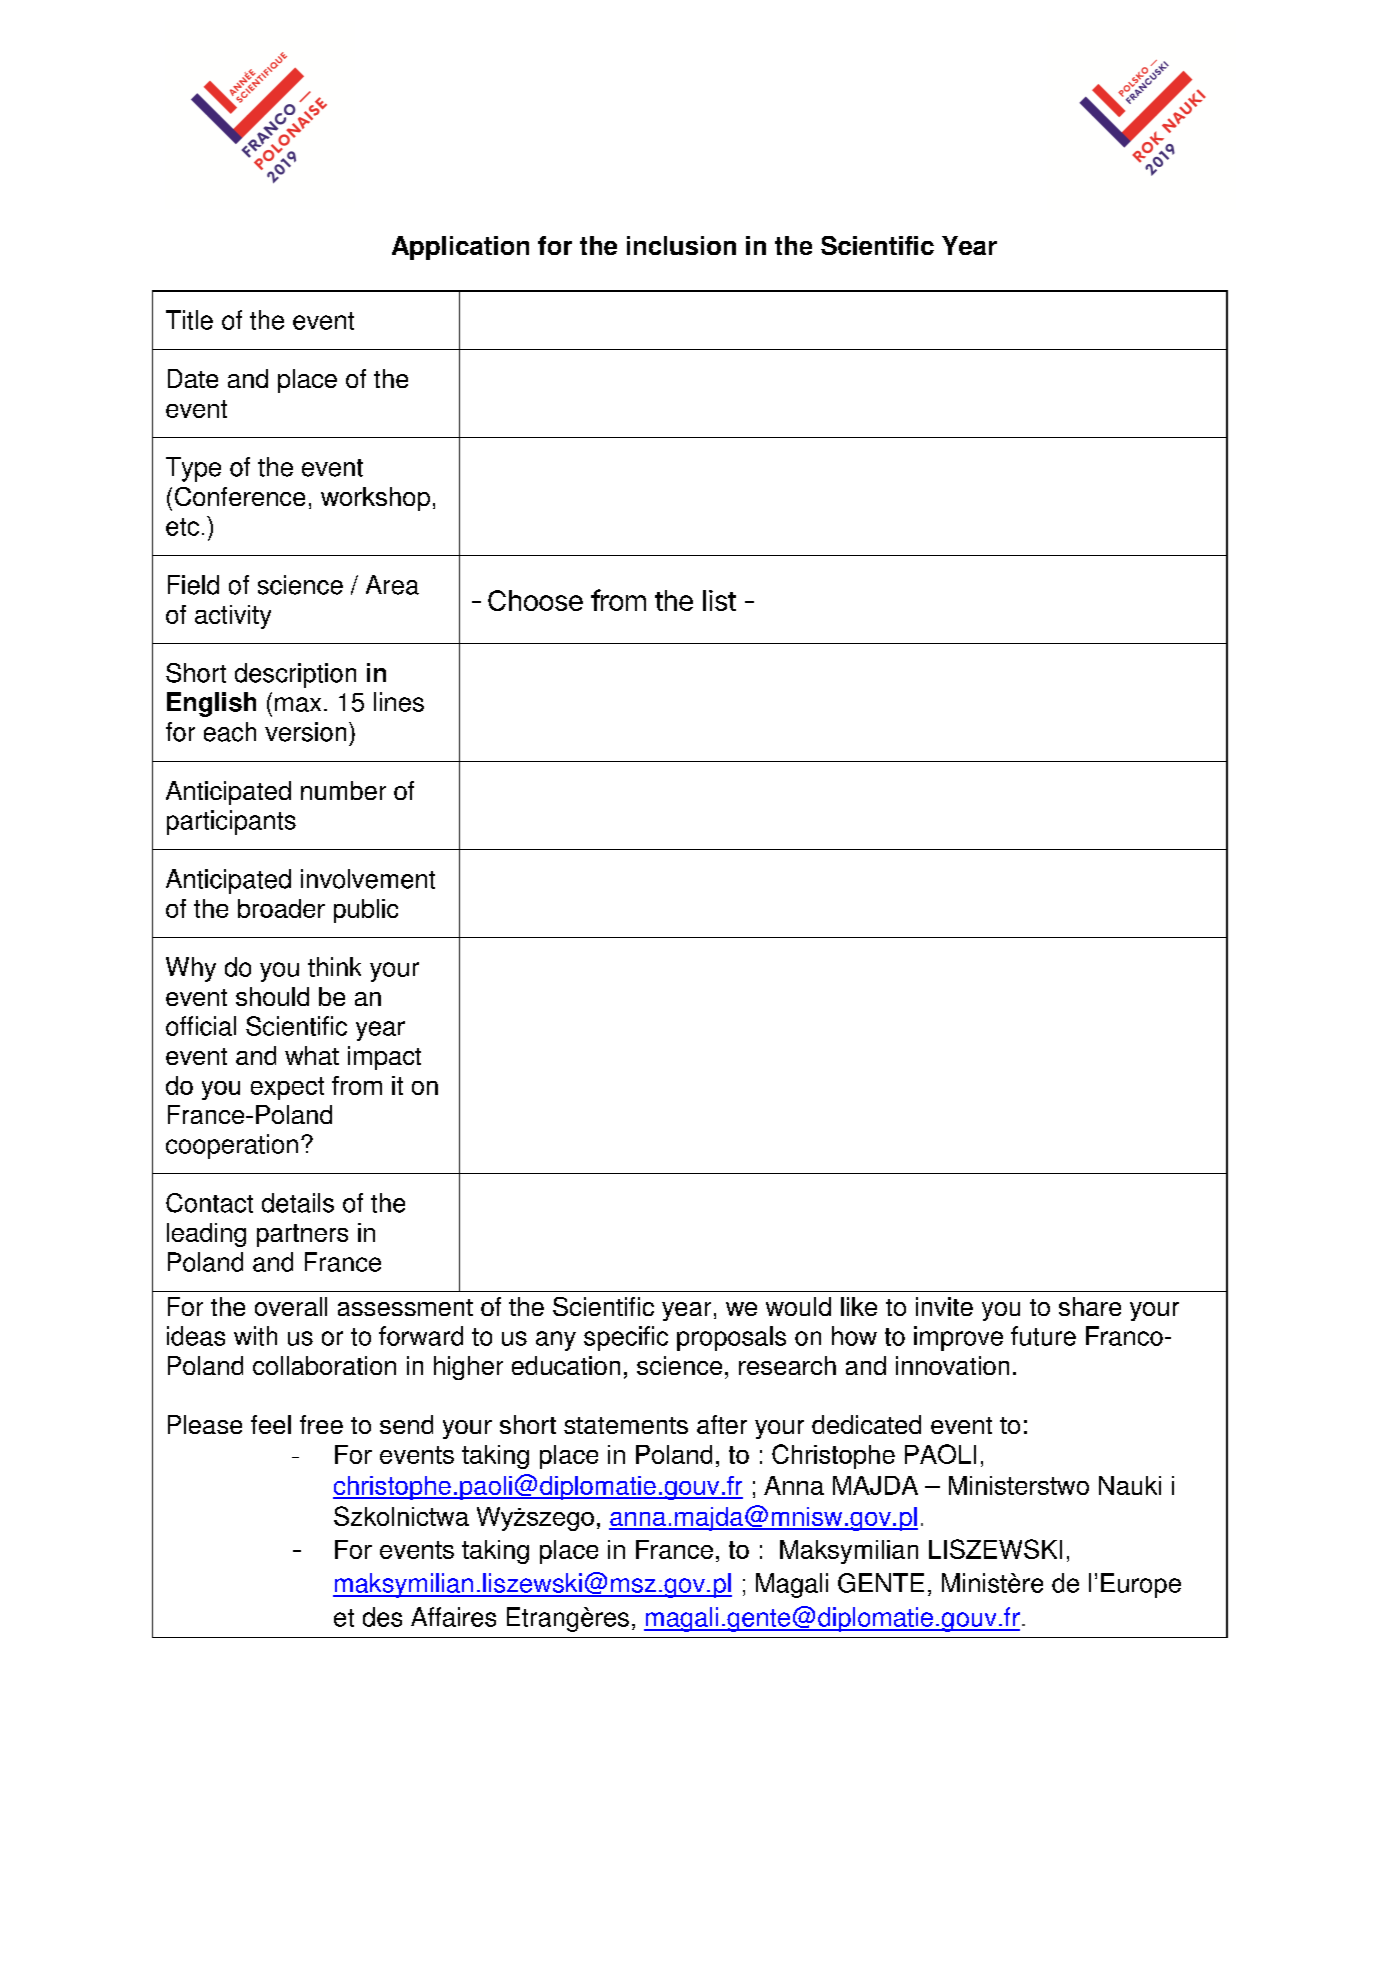 The width and height of the document is (1388, 1965). What do you see at coordinates (626, 1425) in the document?
I see `statements` at bounding box center [626, 1425].
